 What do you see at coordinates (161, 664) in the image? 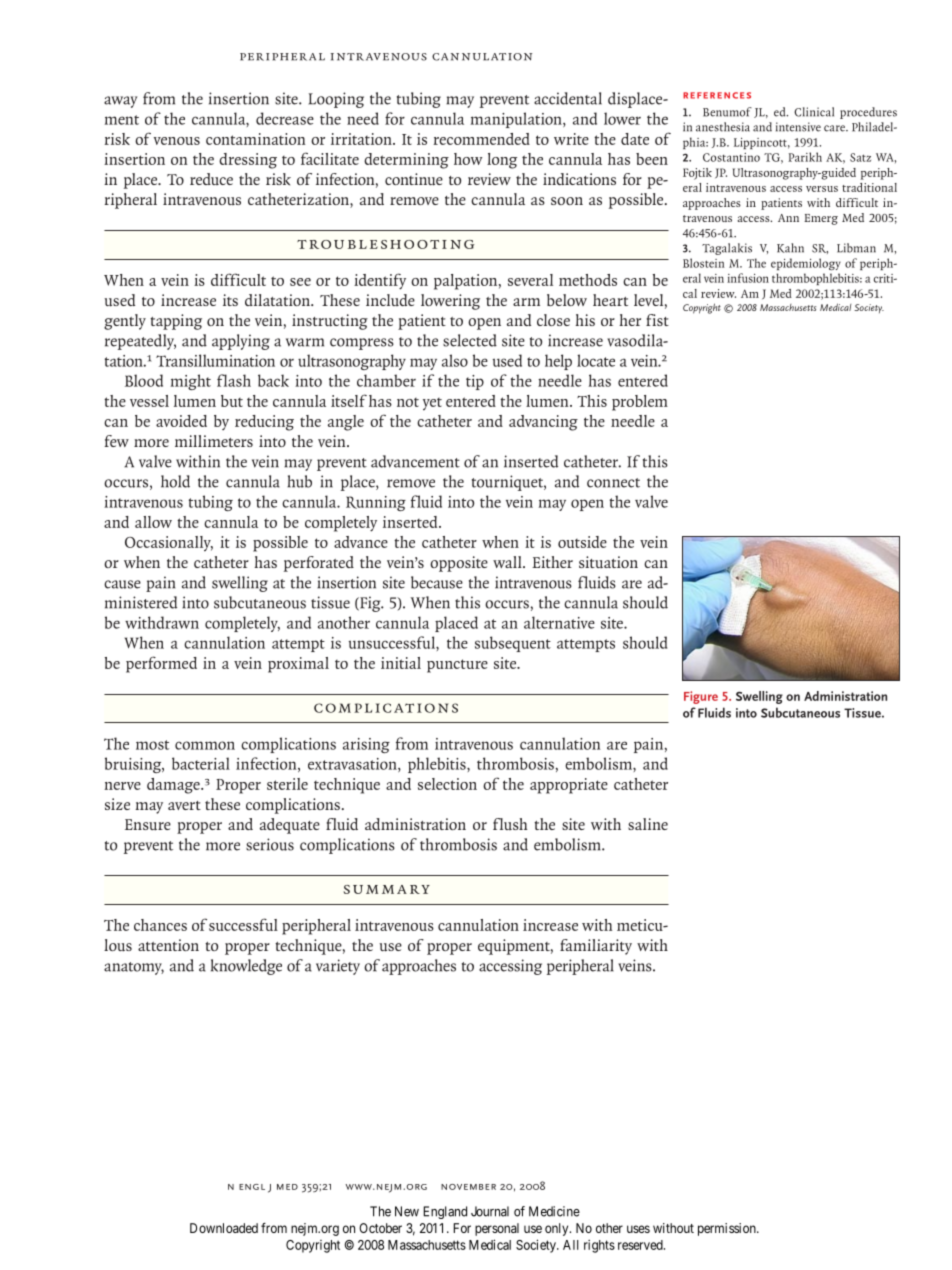
I see `performed` at bounding box center [161, 664].
